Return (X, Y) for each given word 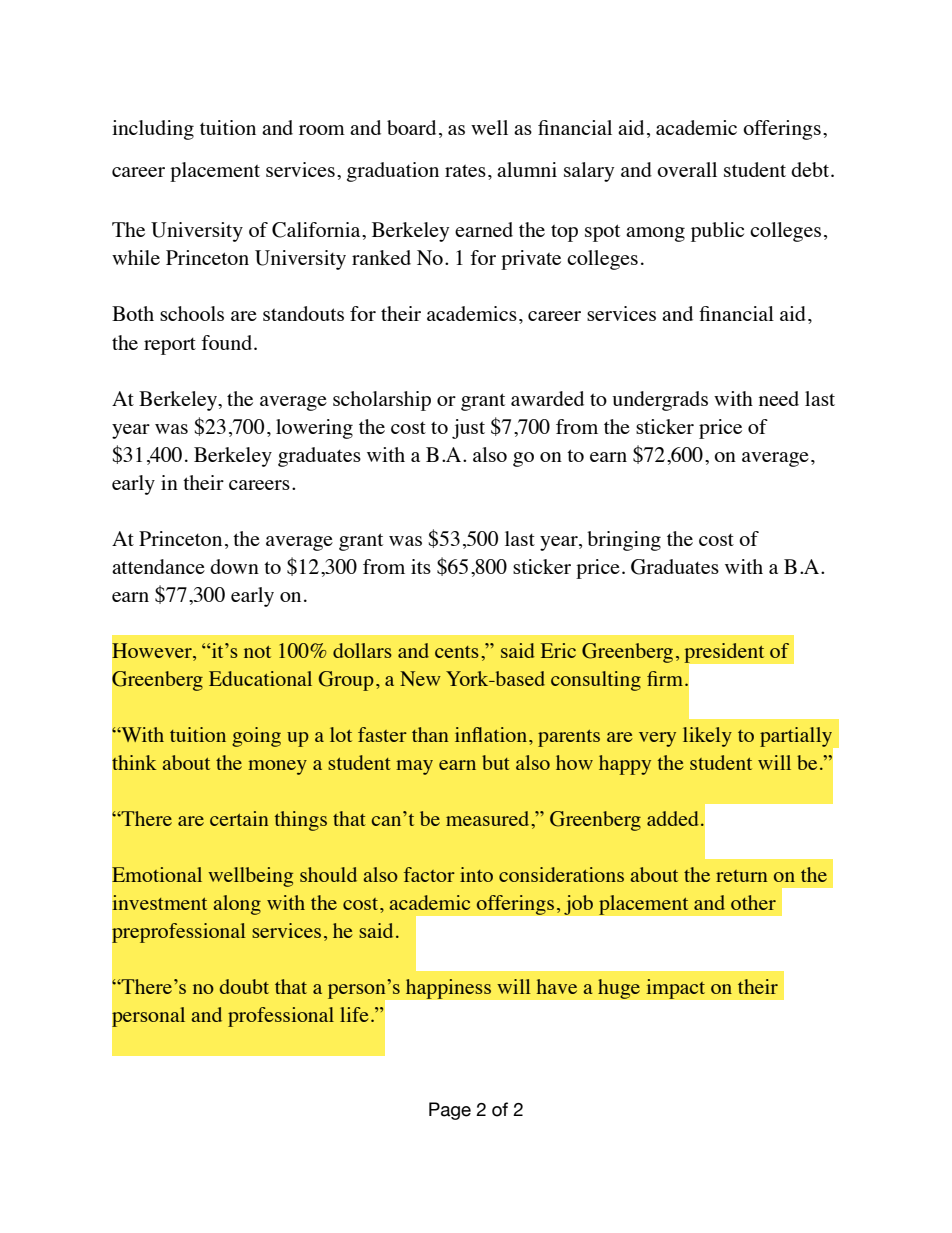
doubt (244, 986)
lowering (314, 429)
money (277, 767)
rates (465, 171)
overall (687, 169)
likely (707, 737)
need (779, 398)
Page (450, 1111)
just (468, 429)
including (153, 130)
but (496, 762)
